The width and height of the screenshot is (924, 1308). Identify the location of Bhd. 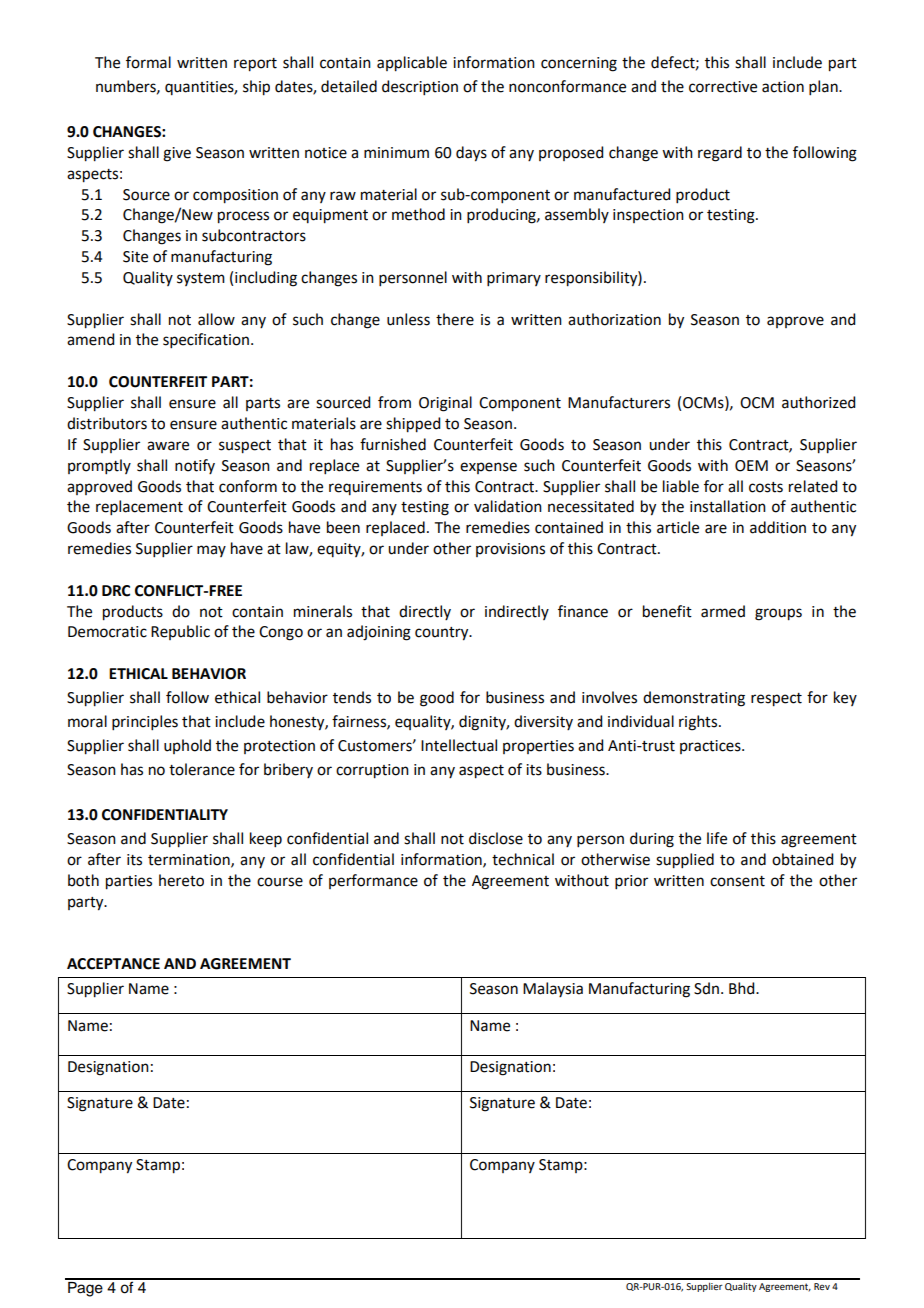
(743, 988).
